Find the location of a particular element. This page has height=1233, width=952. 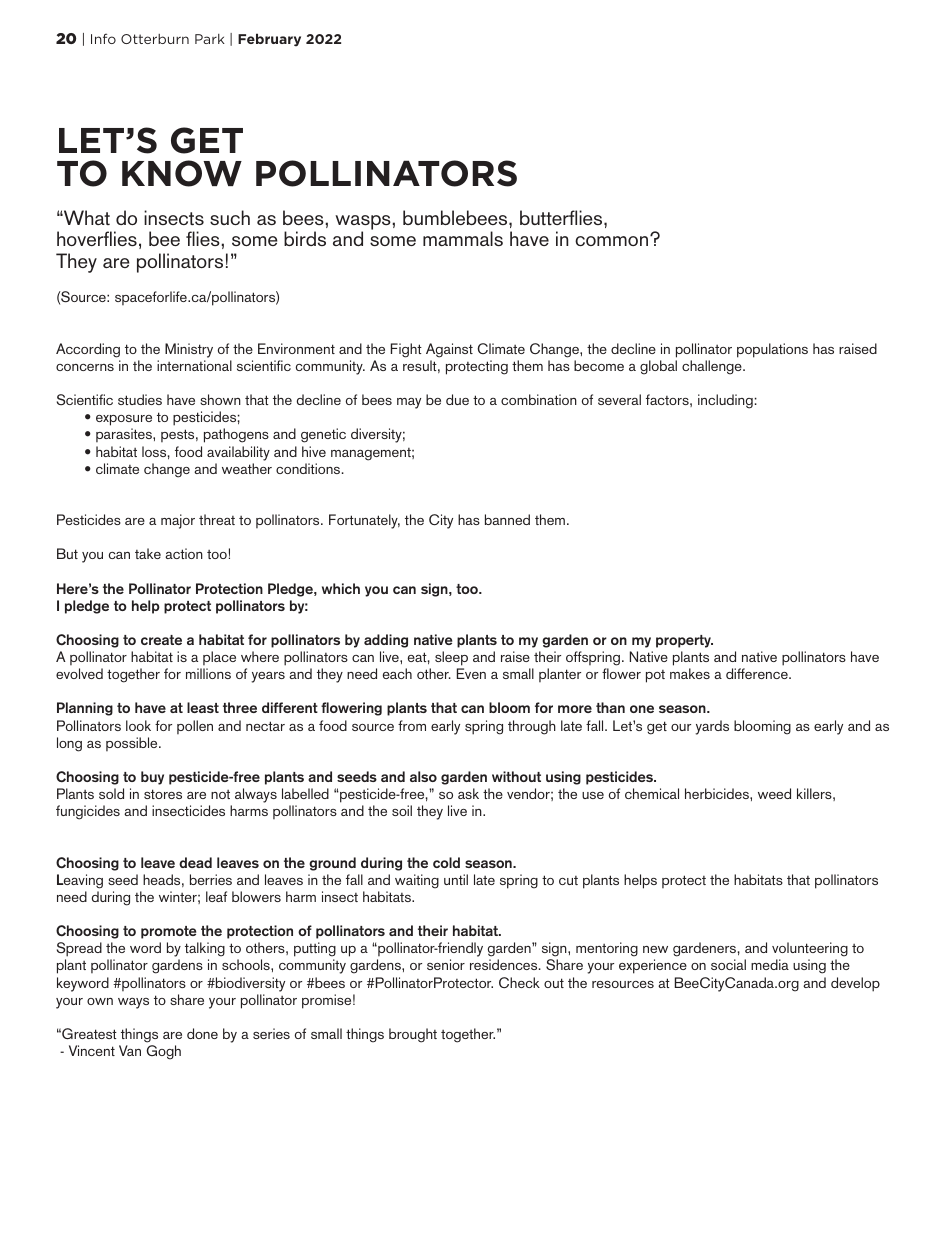

property is located at coordinates (684, 641).
